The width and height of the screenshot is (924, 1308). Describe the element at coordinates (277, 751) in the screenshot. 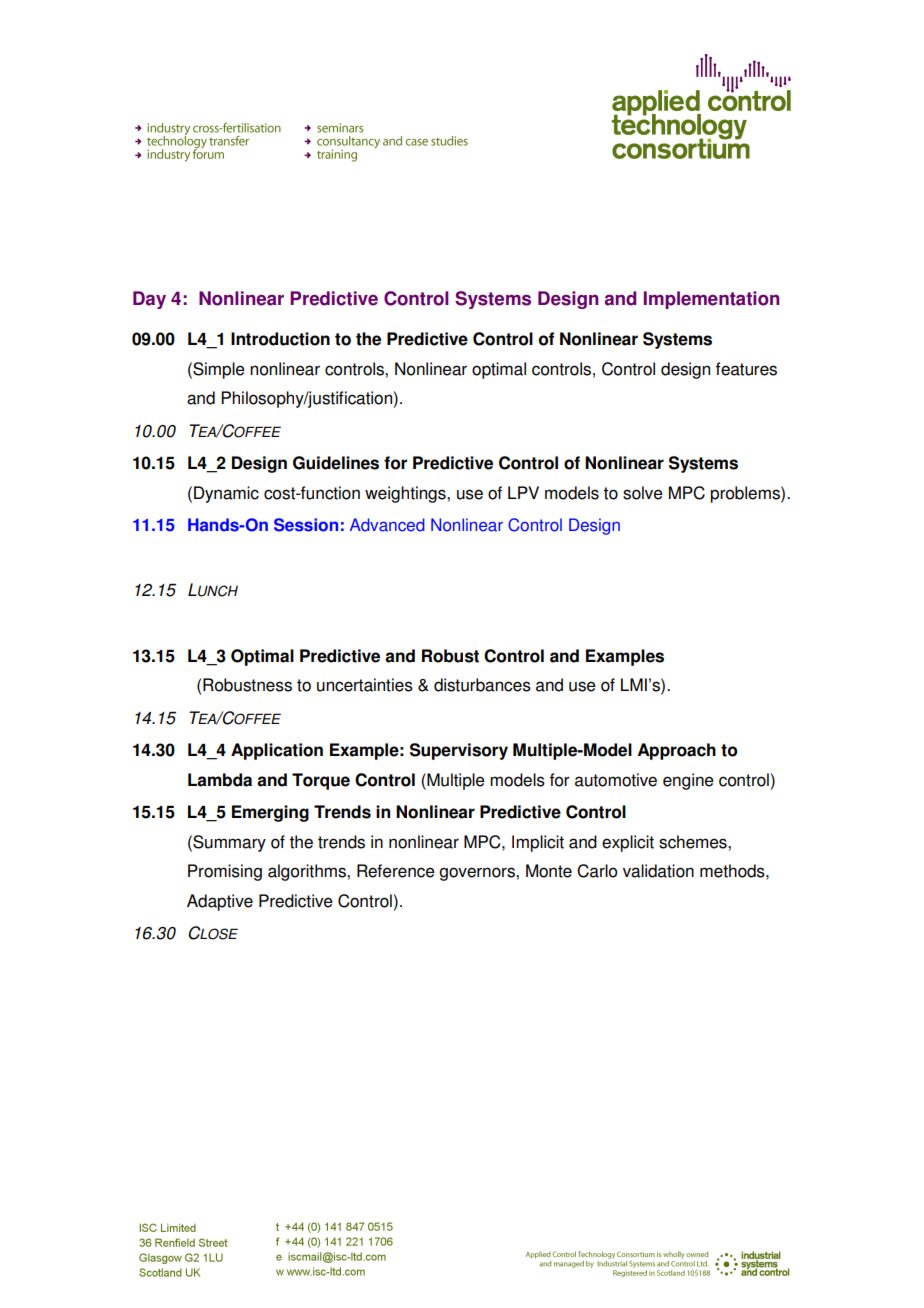

I see `Application` at that location.
